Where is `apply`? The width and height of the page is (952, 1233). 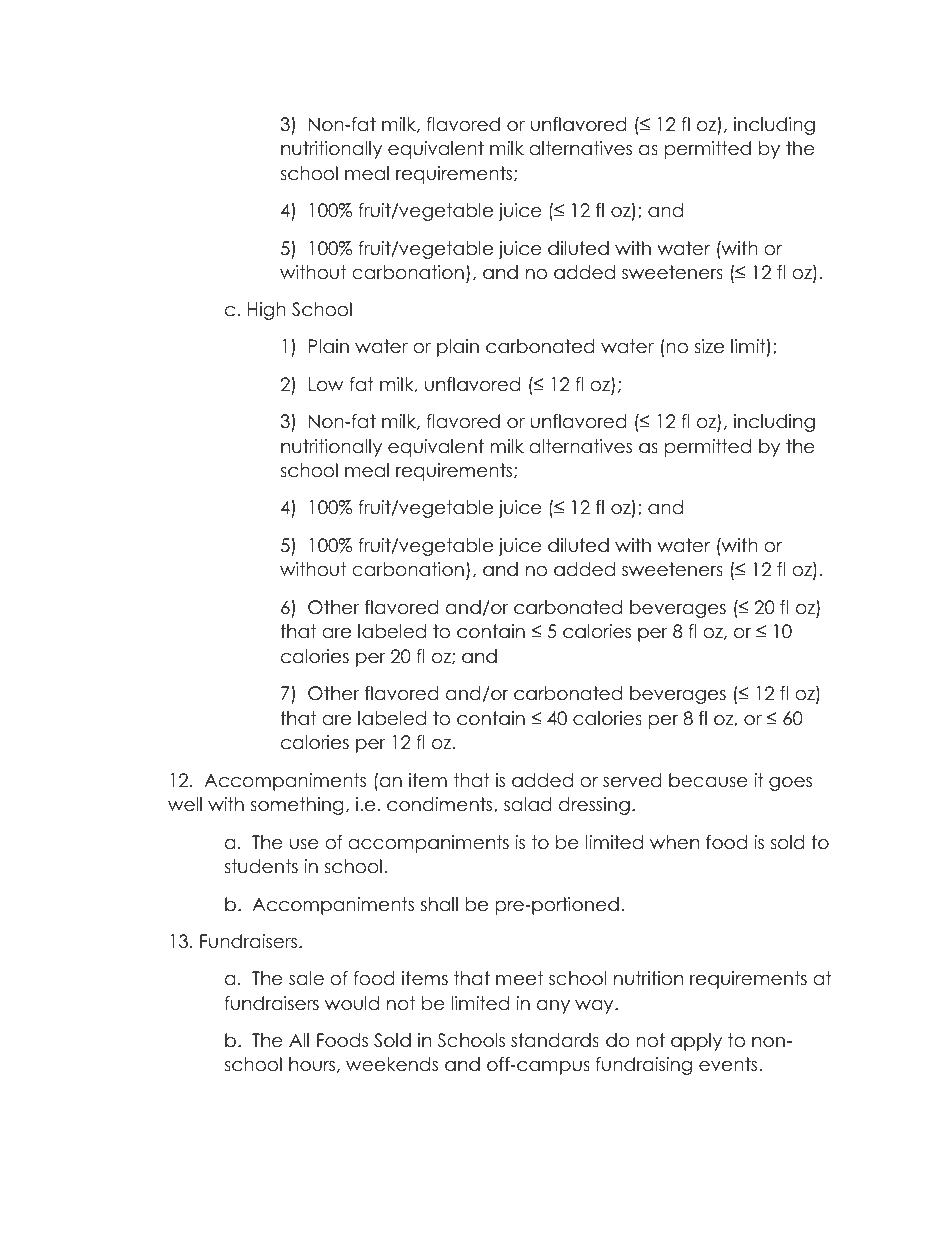
apply is located at coordinates (696, 1042).
